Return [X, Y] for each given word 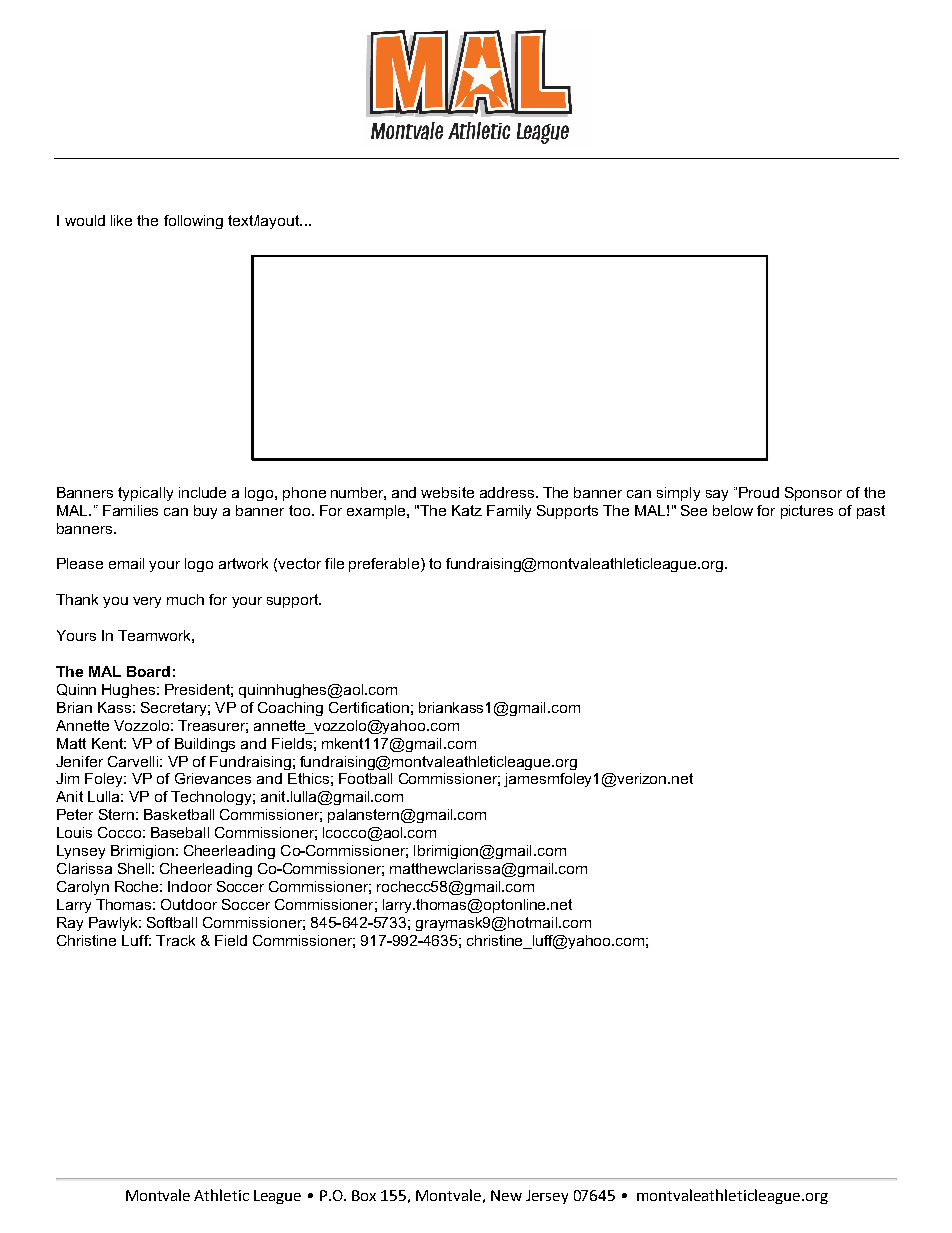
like [121, 220]
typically [145, 494]
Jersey [547, 1197]
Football [365, 778]
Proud [759, 492]
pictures [807, 512]
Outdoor [189, 904]
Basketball [179, 814]
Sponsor [813, 494]
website [447, 492]
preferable [384, 565]
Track [175, 940]
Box [364, 1195]
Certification [369, 707]
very [147, 602]
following [193, 222]
